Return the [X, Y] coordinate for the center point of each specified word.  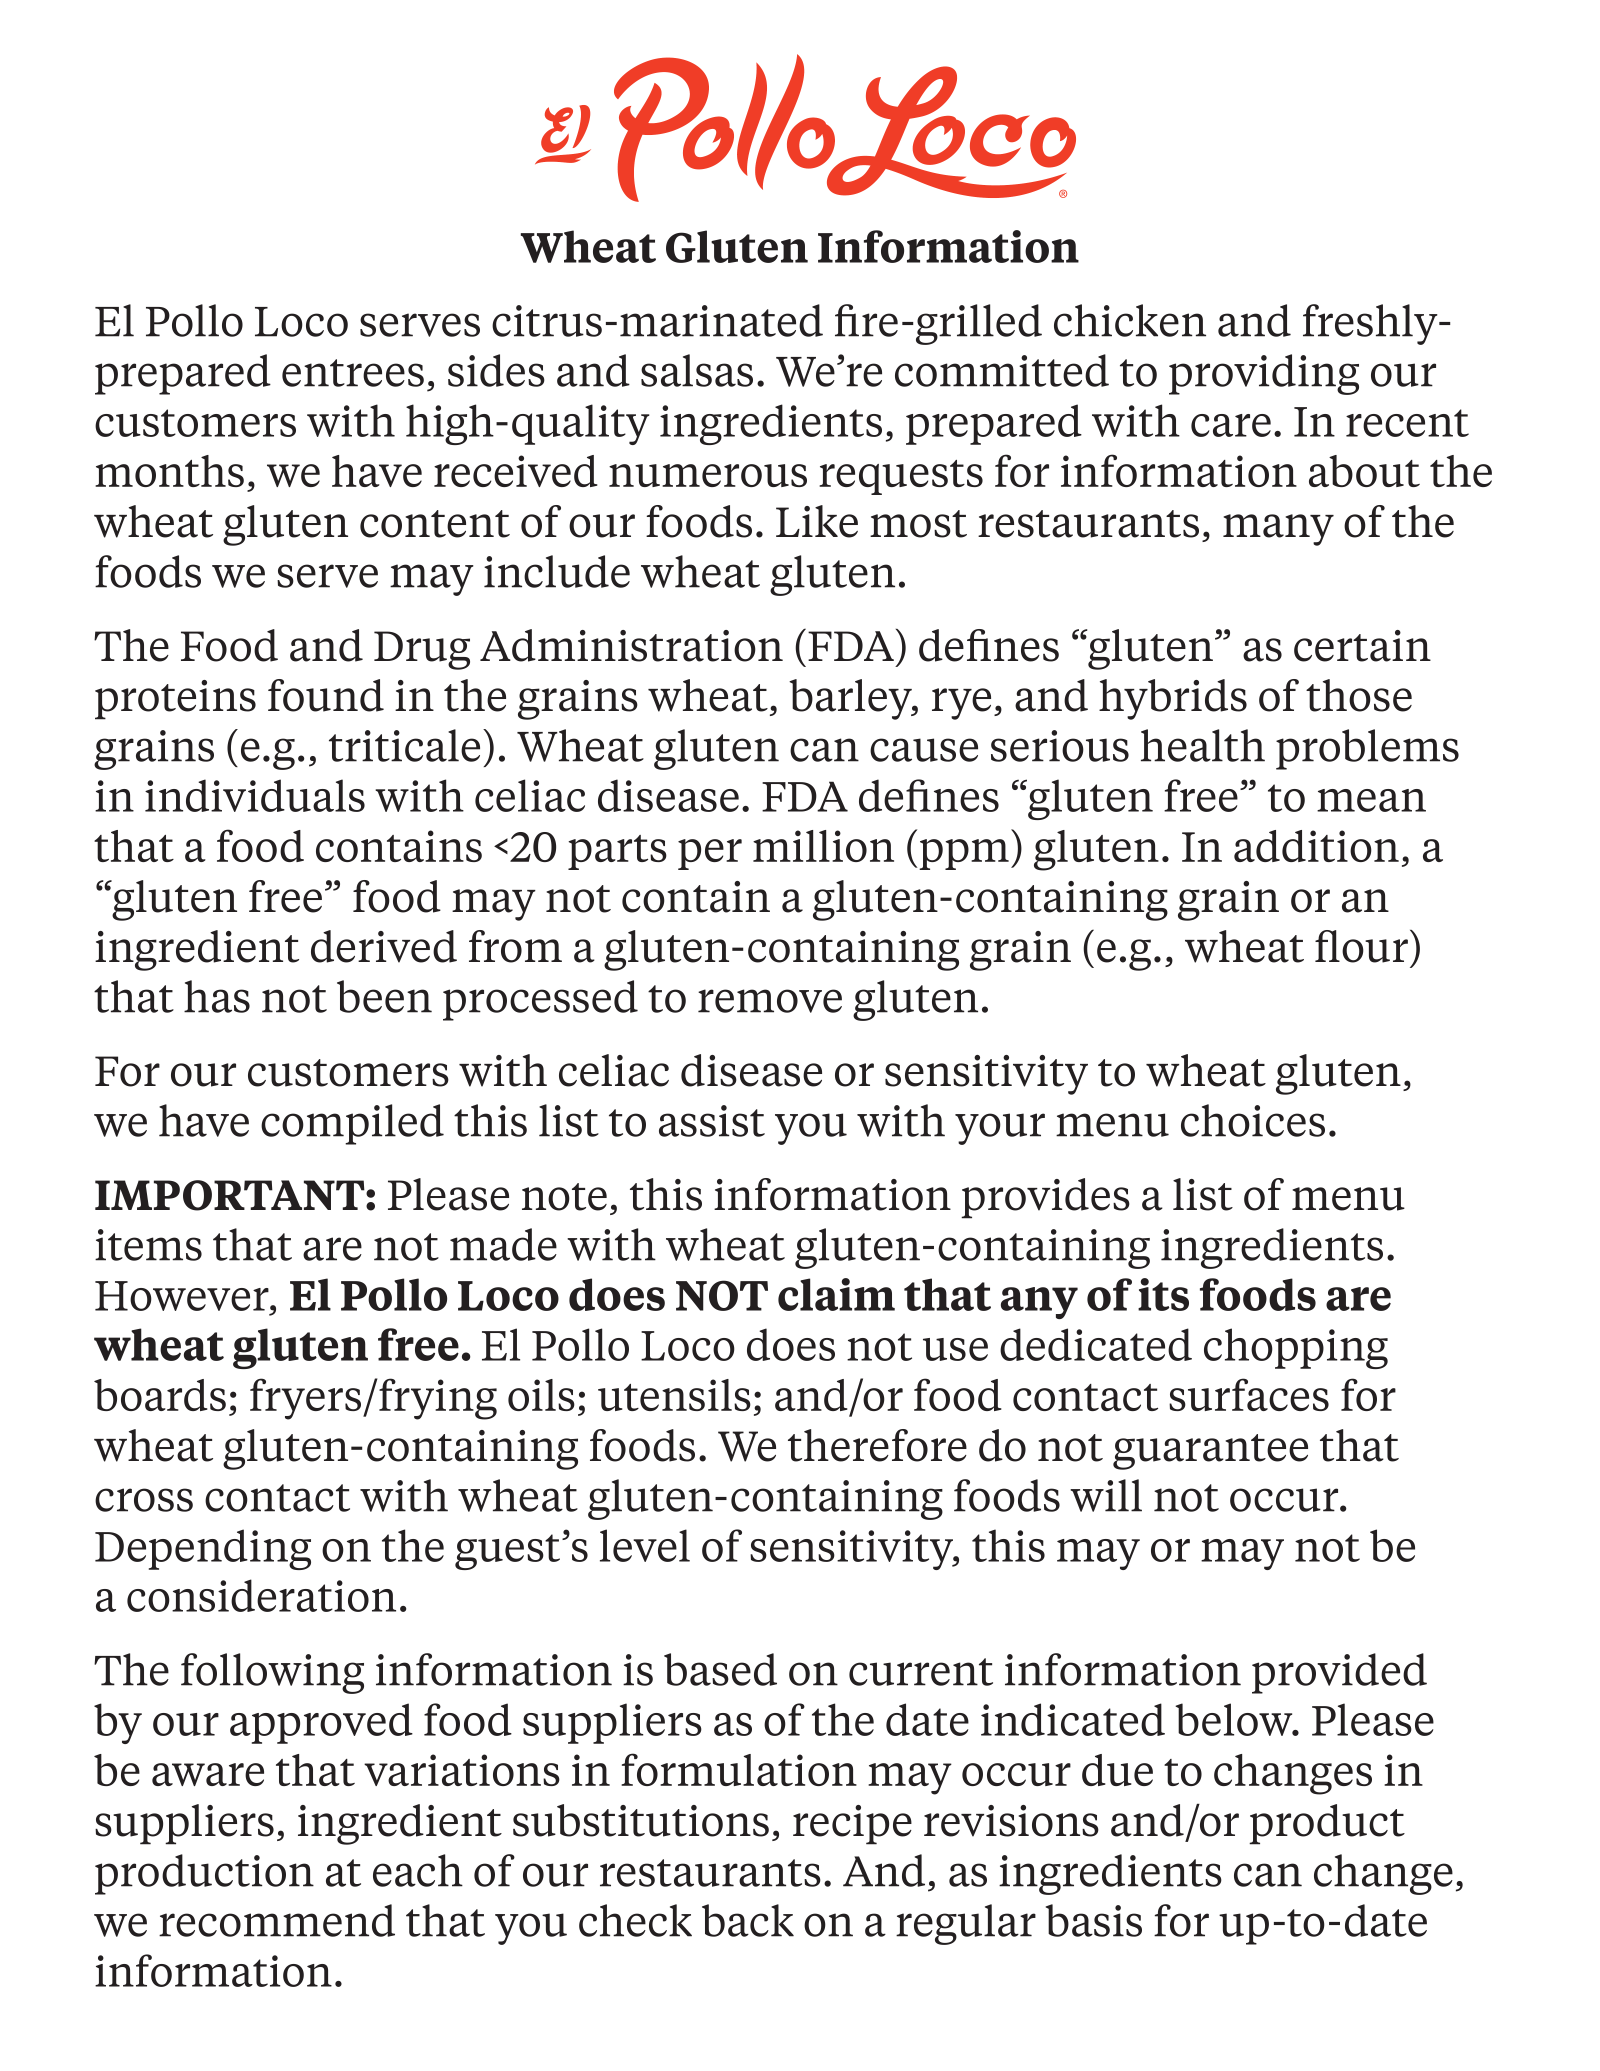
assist [712, 1121]
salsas [697, 370]
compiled [352, 1124]
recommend [277, 1920]
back [748, 1920]
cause [924, 750]
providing [1264, 374]
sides [496, 370]
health [1203, 745]
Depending [203, 1549]
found [326, 695]
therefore [877, 1445]
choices [1253, 1120]
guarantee [1210, 1452]
